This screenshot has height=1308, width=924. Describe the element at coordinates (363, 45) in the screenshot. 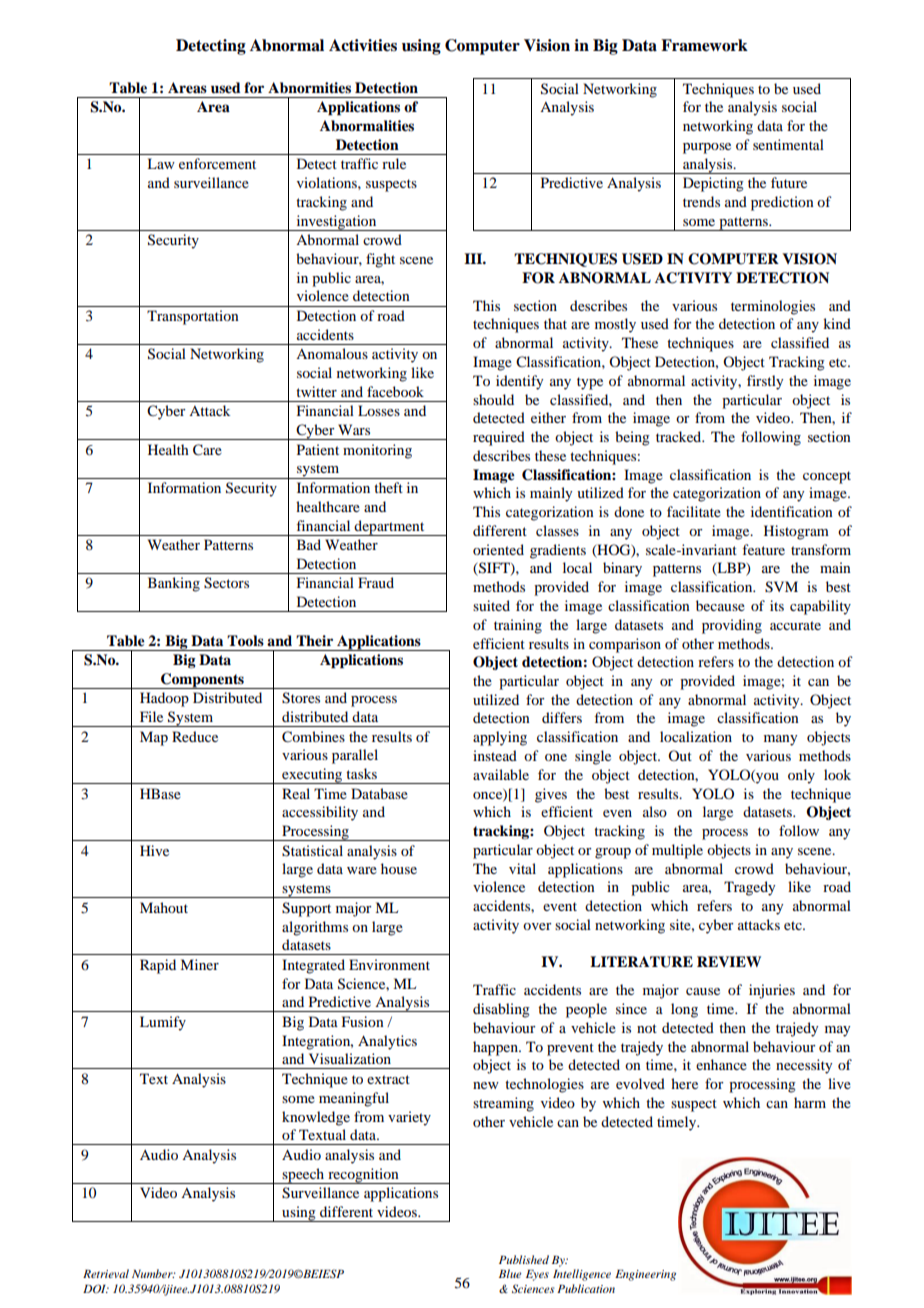

I see `Activities` at that location.
